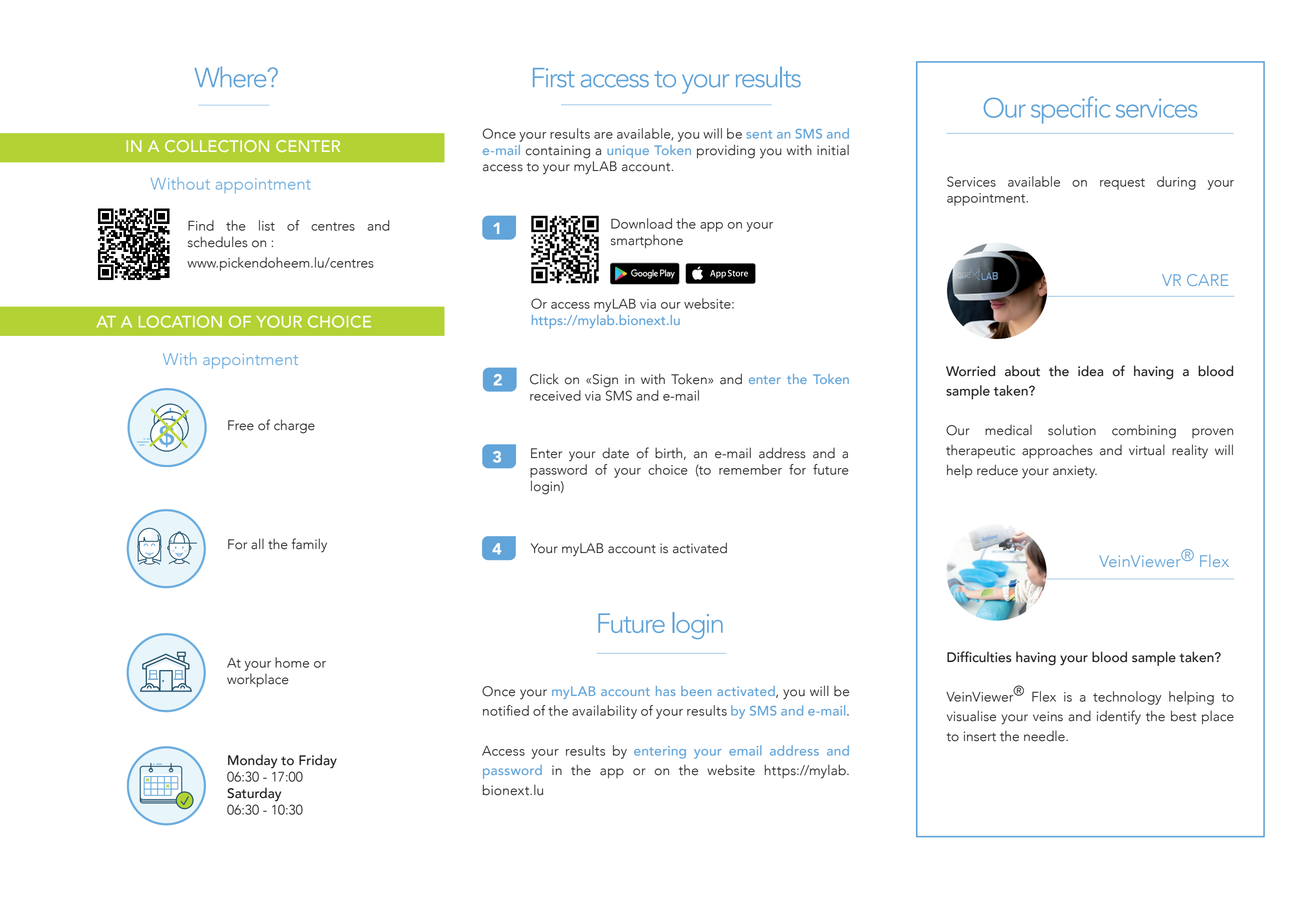 Image resolution: width=1316 pixels, height=897 pixels. I want to click on sent, so click(759, 134).
